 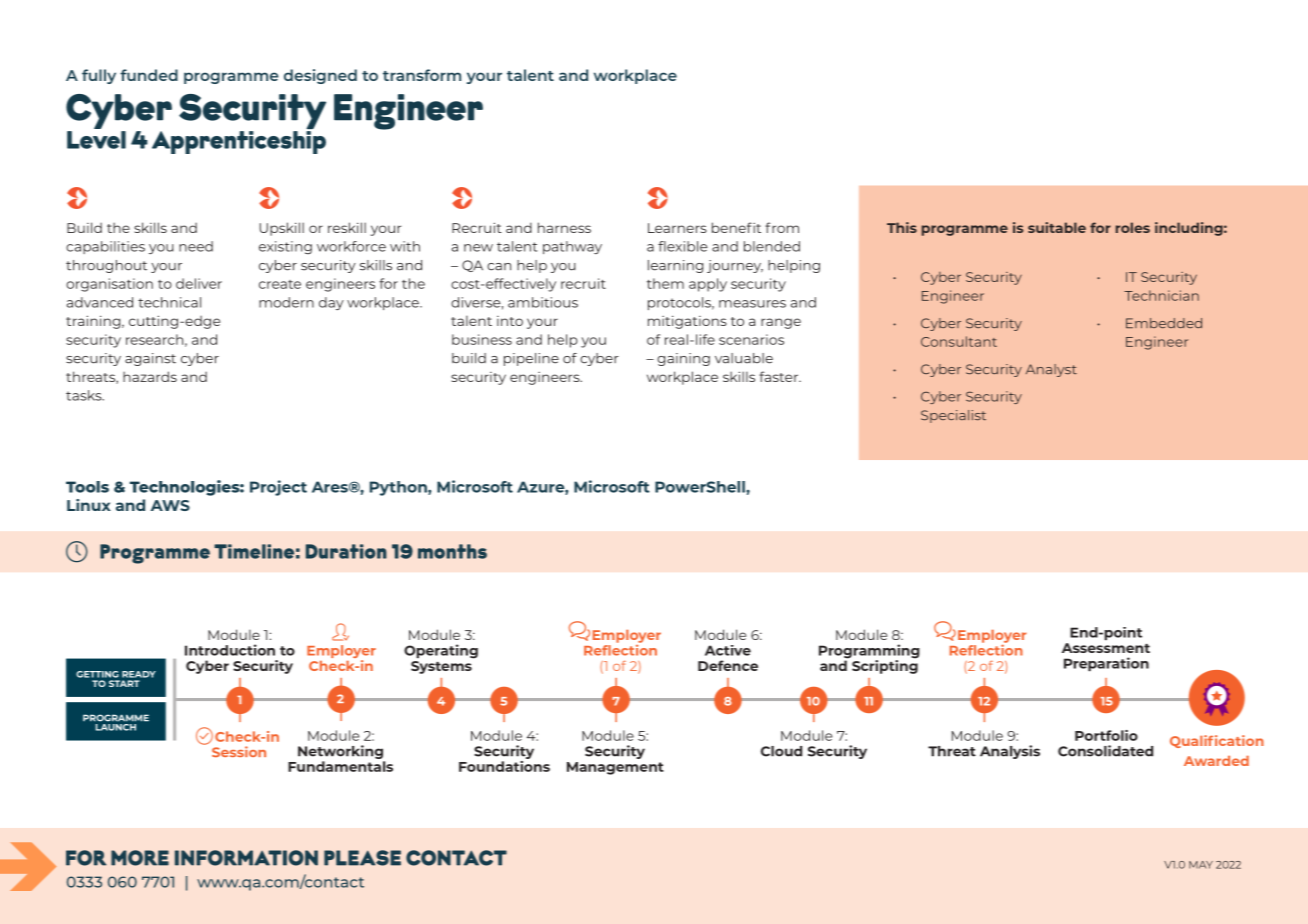 What do you see at coordinates (278, 488) in the screenshot?
I see `Project` at bounding box center [278, 488].
